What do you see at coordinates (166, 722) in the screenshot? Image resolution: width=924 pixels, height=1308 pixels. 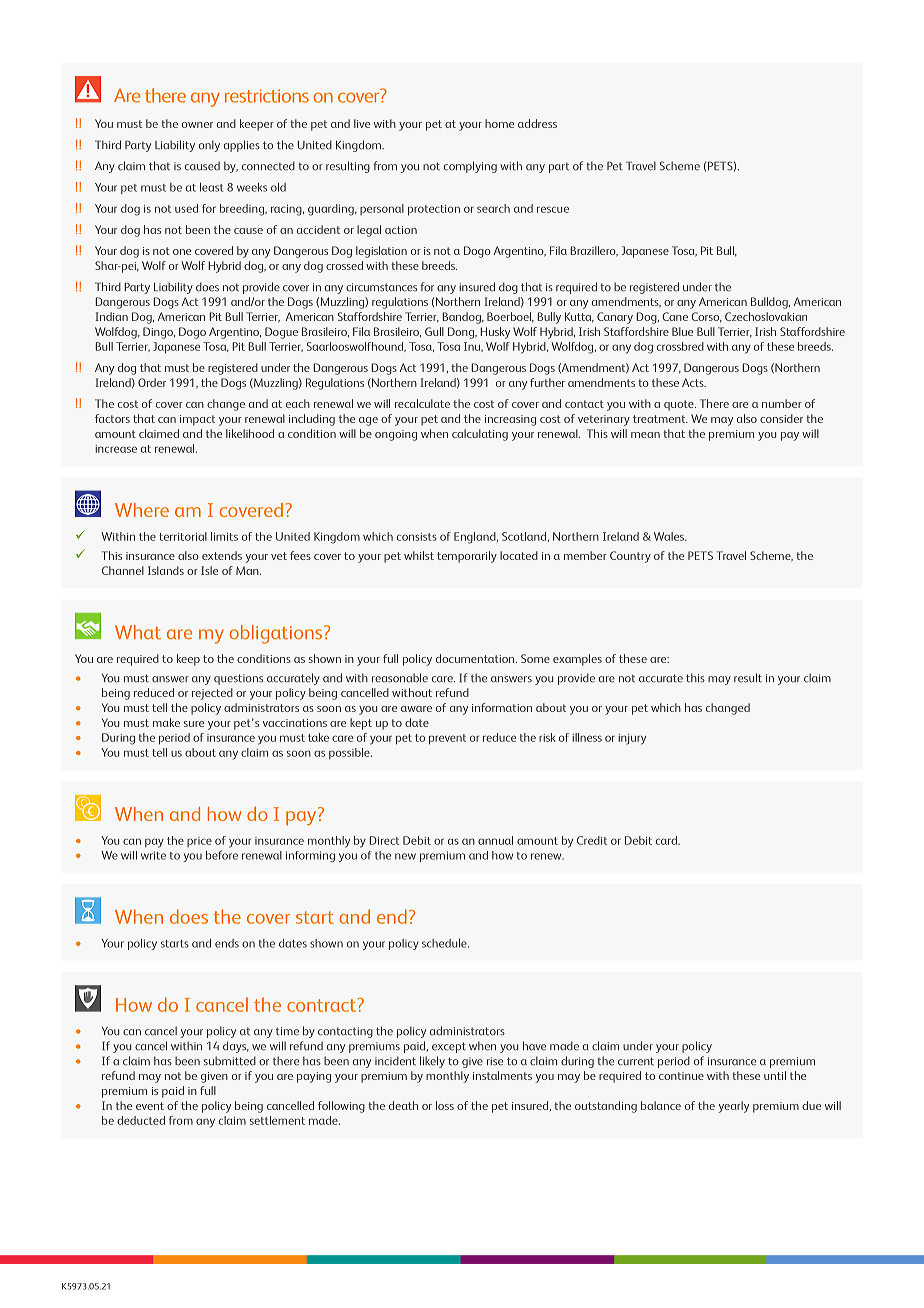 I see `make` at bounding box center [166, 722].
